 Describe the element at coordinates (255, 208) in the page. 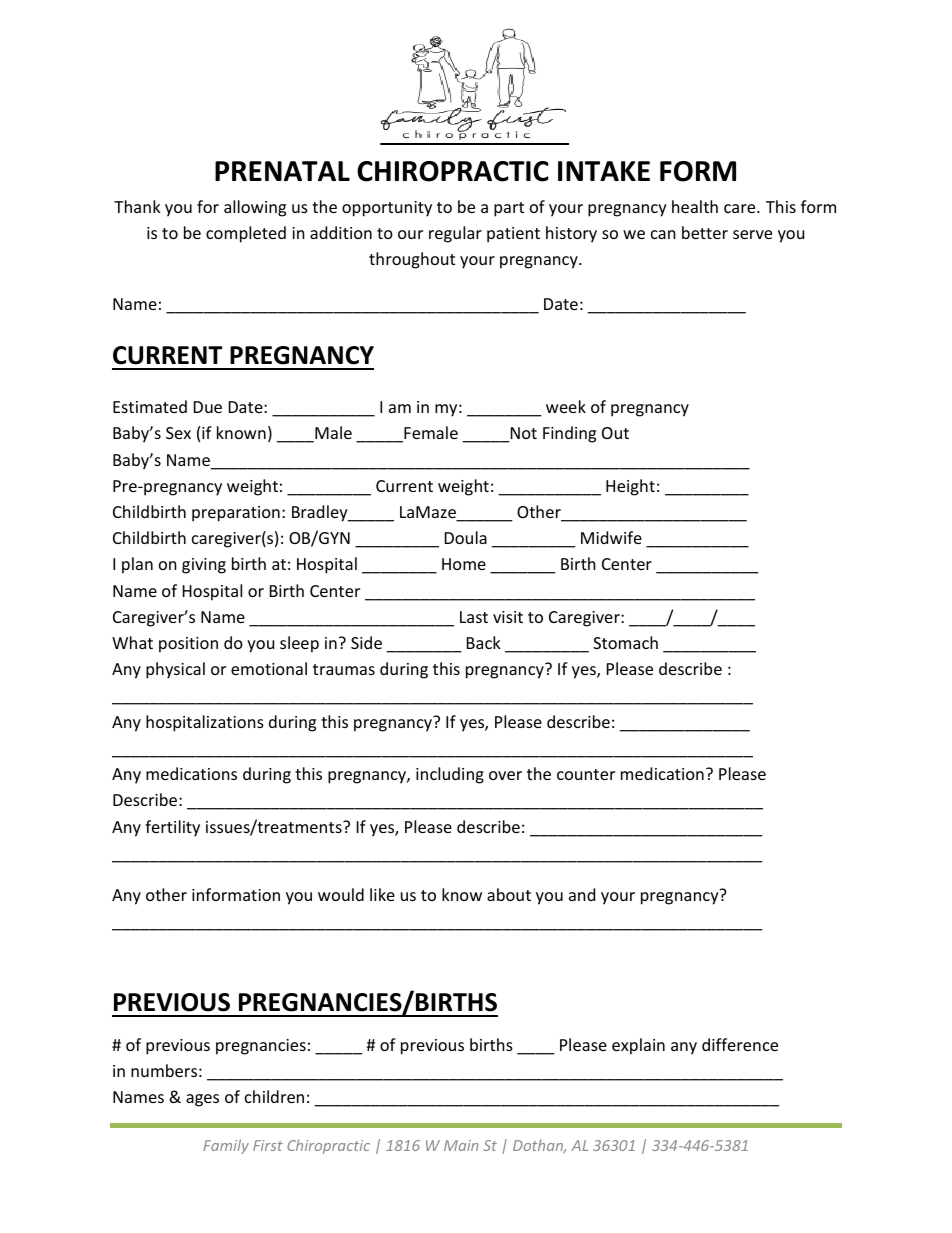

I see `allowing` at that location.
